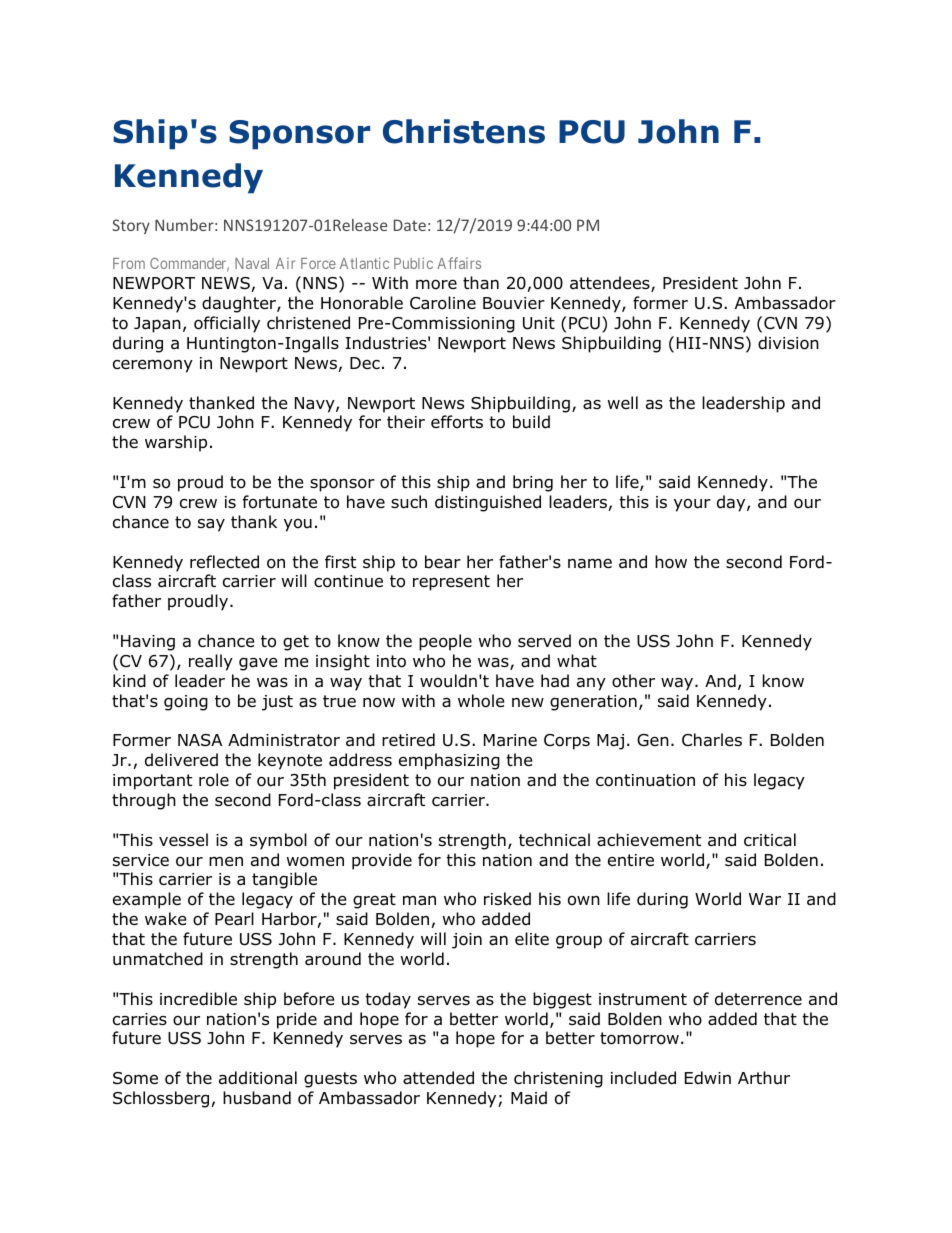 This screenshot has height=1233, width=952. Describe the element at coordinates (692, 505) in the screenshot. I see `your` at that location.
